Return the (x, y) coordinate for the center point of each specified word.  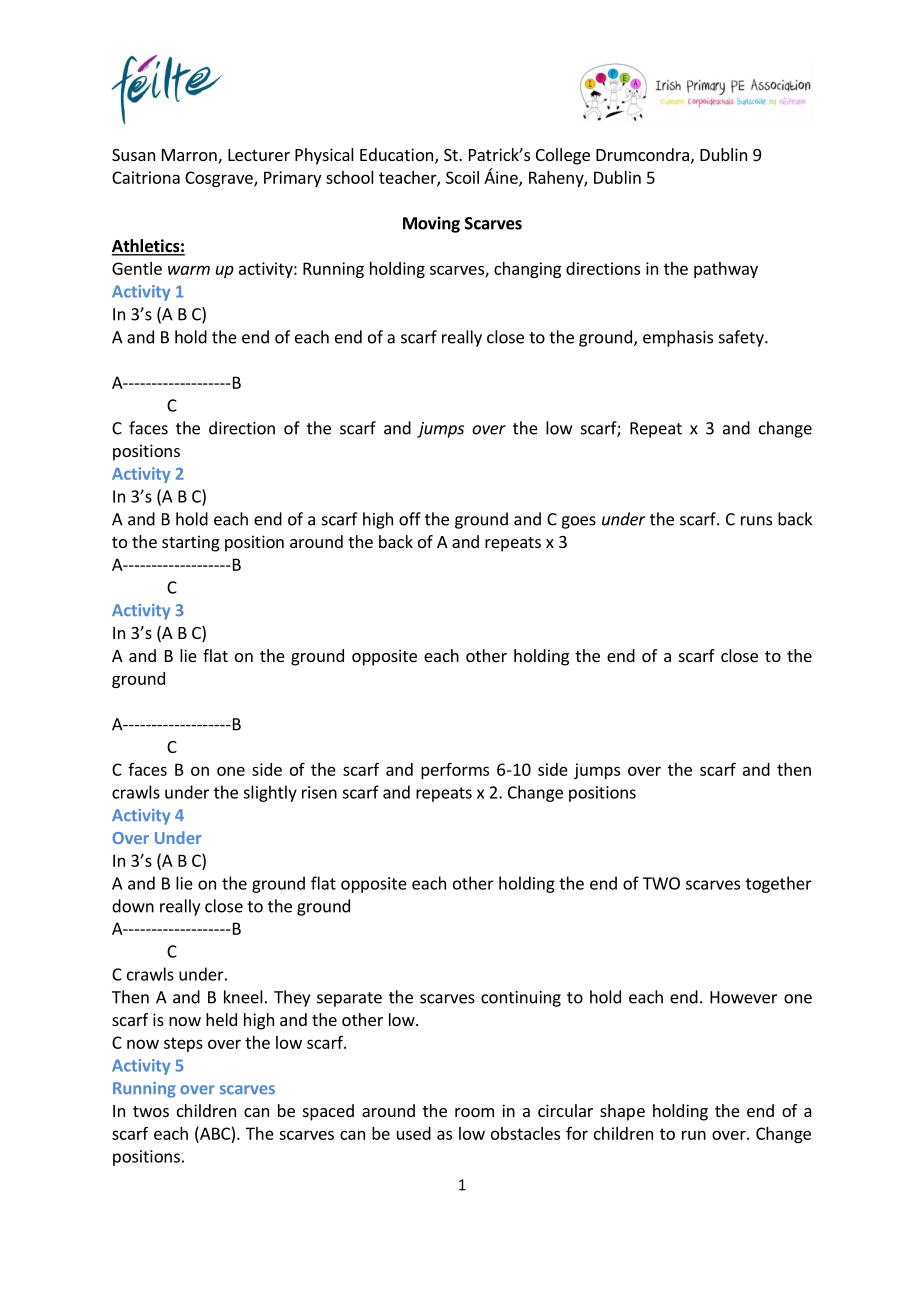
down (133, 906)
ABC (214, 1133)
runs (756, 521)
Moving (431, 224)
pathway (726, 270)
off (410, 519)
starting (191, 543)
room (474, 1112)
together (779, 884)
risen (319, 792)
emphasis (678, 338)
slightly (270, 793)
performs (455, 770)
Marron (190, 156)
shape (622, 1112)
